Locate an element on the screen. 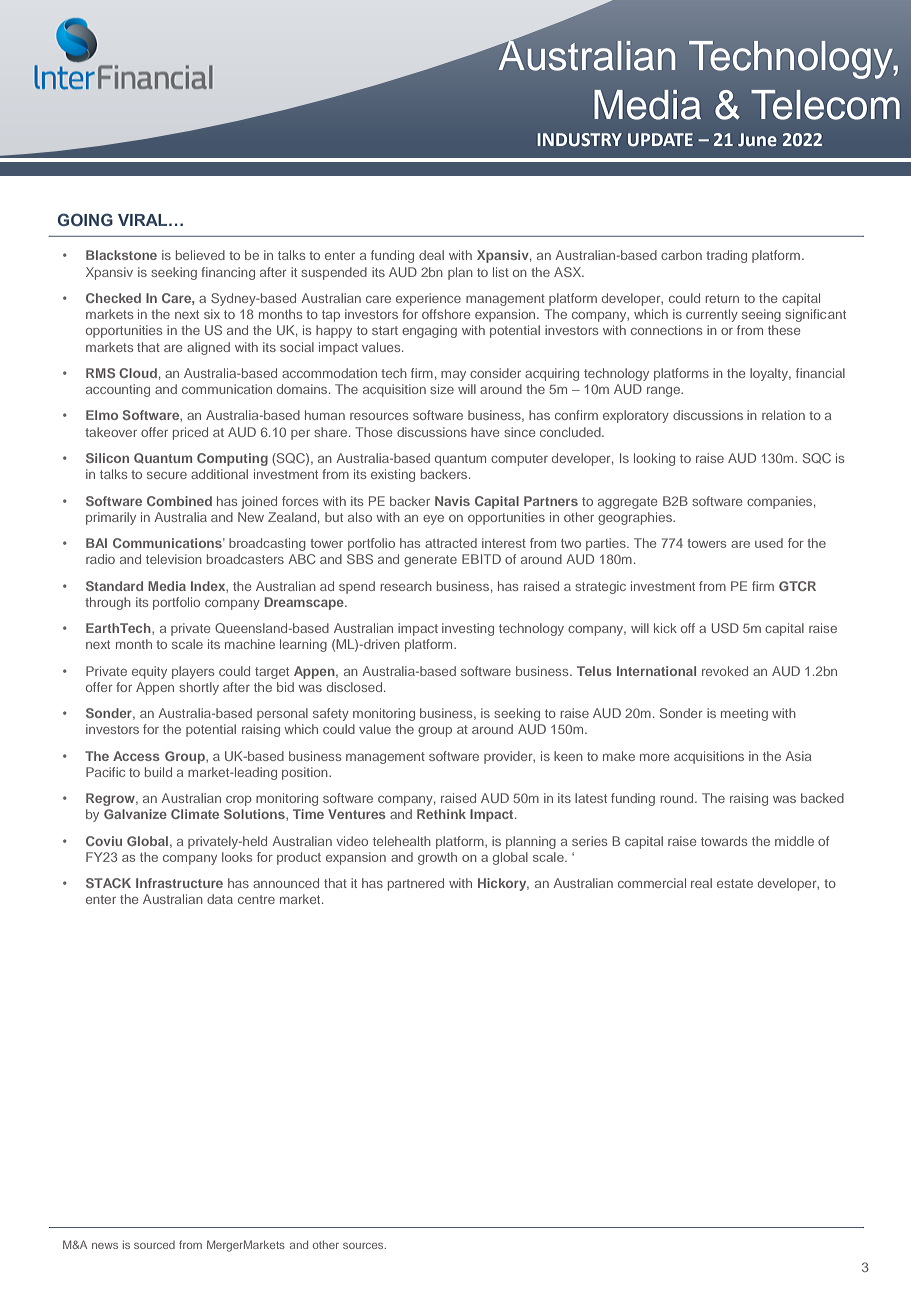 The height and width of the screenshot is (1316, 911). June is located at coordinates (757, 140).
